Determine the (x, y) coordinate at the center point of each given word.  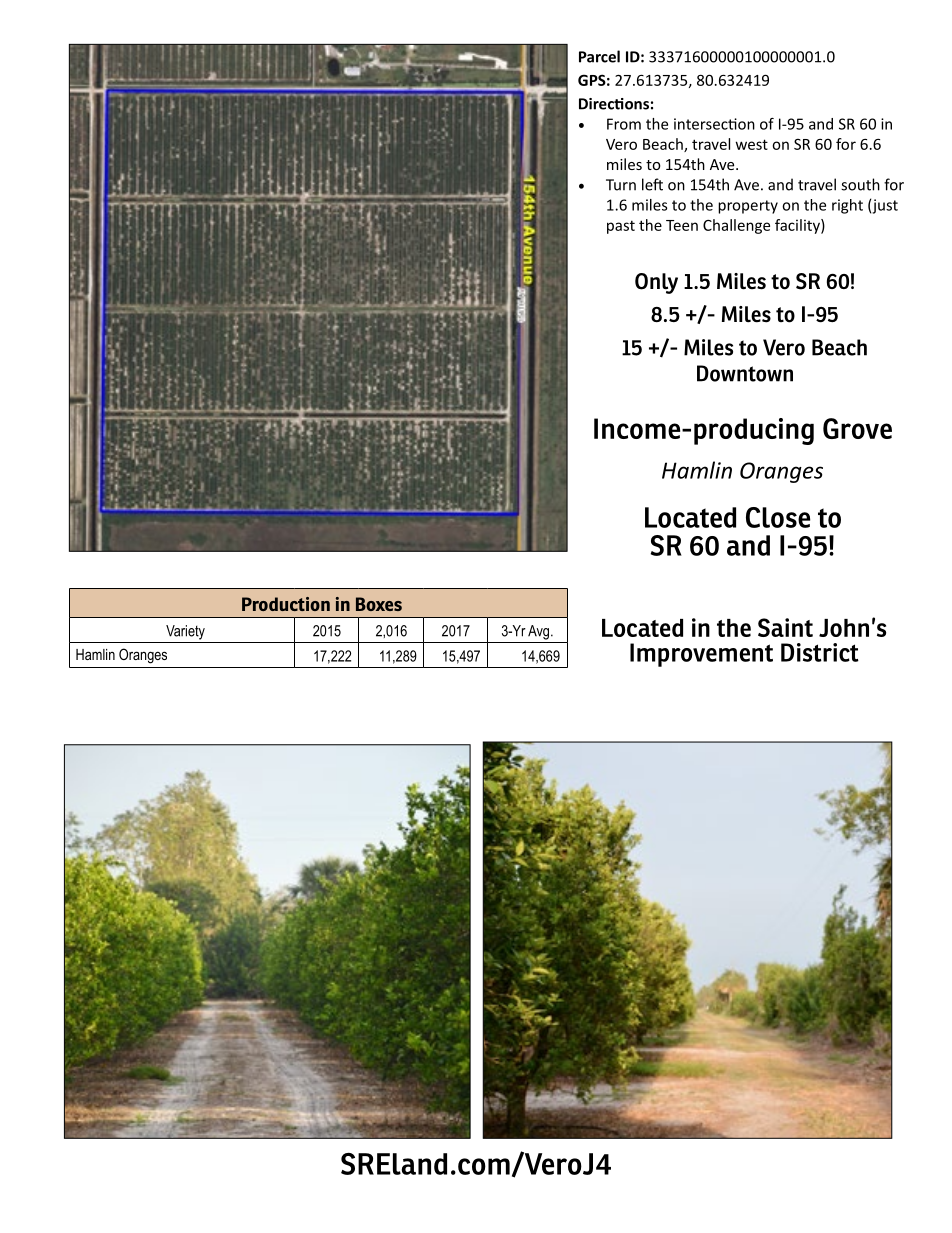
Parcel (599, 56)
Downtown (745, 373)
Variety (185, 632)
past (621, 227)
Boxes (379, 604)
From (624, 124)
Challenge (736, 226)
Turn (621, 185)
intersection (714, 124)
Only (656, 283)
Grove (857, 428)
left (652, 184)
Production (286, 604)
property (748, 207)
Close (778, 517)
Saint (785, 627)
